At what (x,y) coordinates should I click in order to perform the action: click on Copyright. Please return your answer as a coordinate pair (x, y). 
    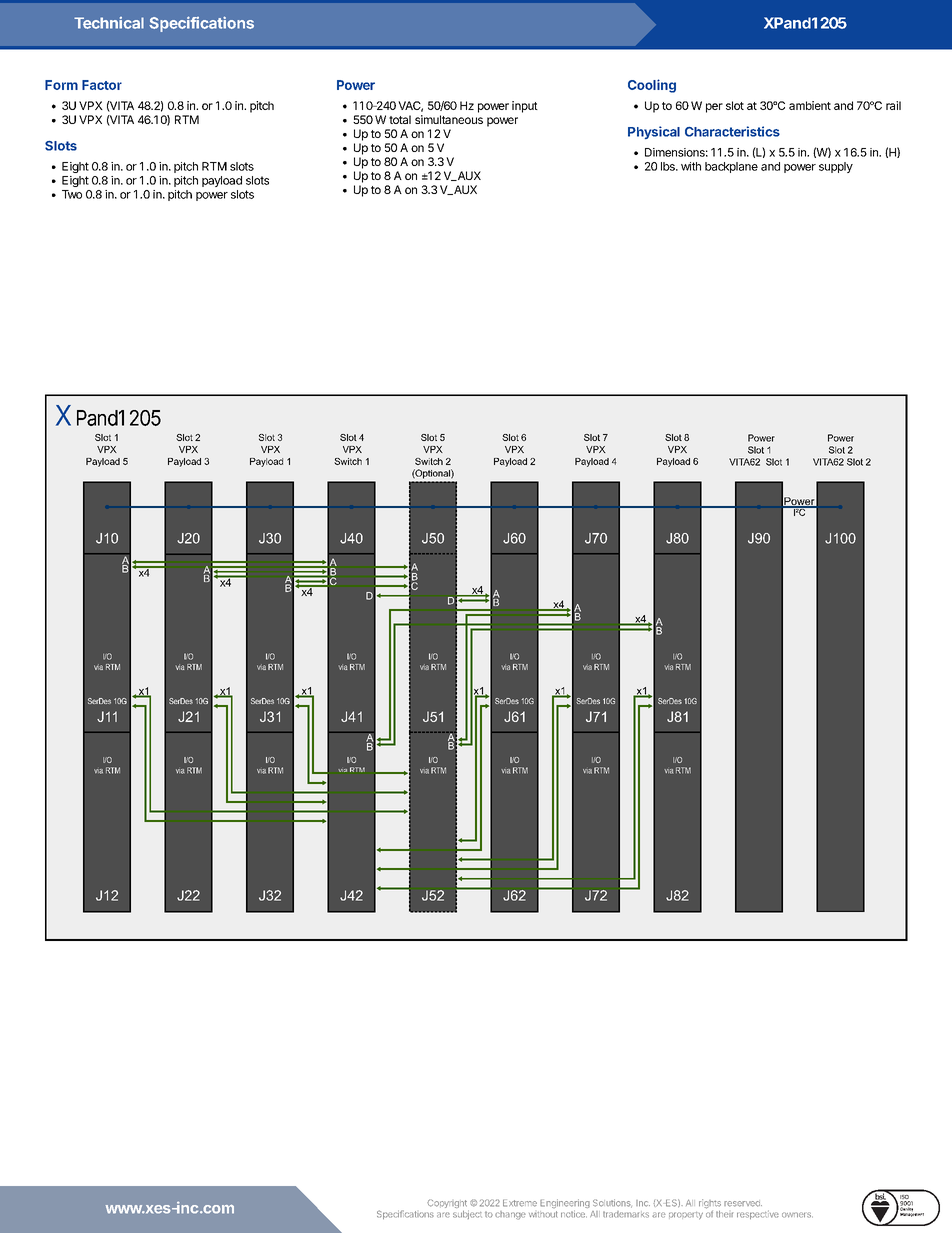
    Looking at the image, I should click on (448, 1205).
